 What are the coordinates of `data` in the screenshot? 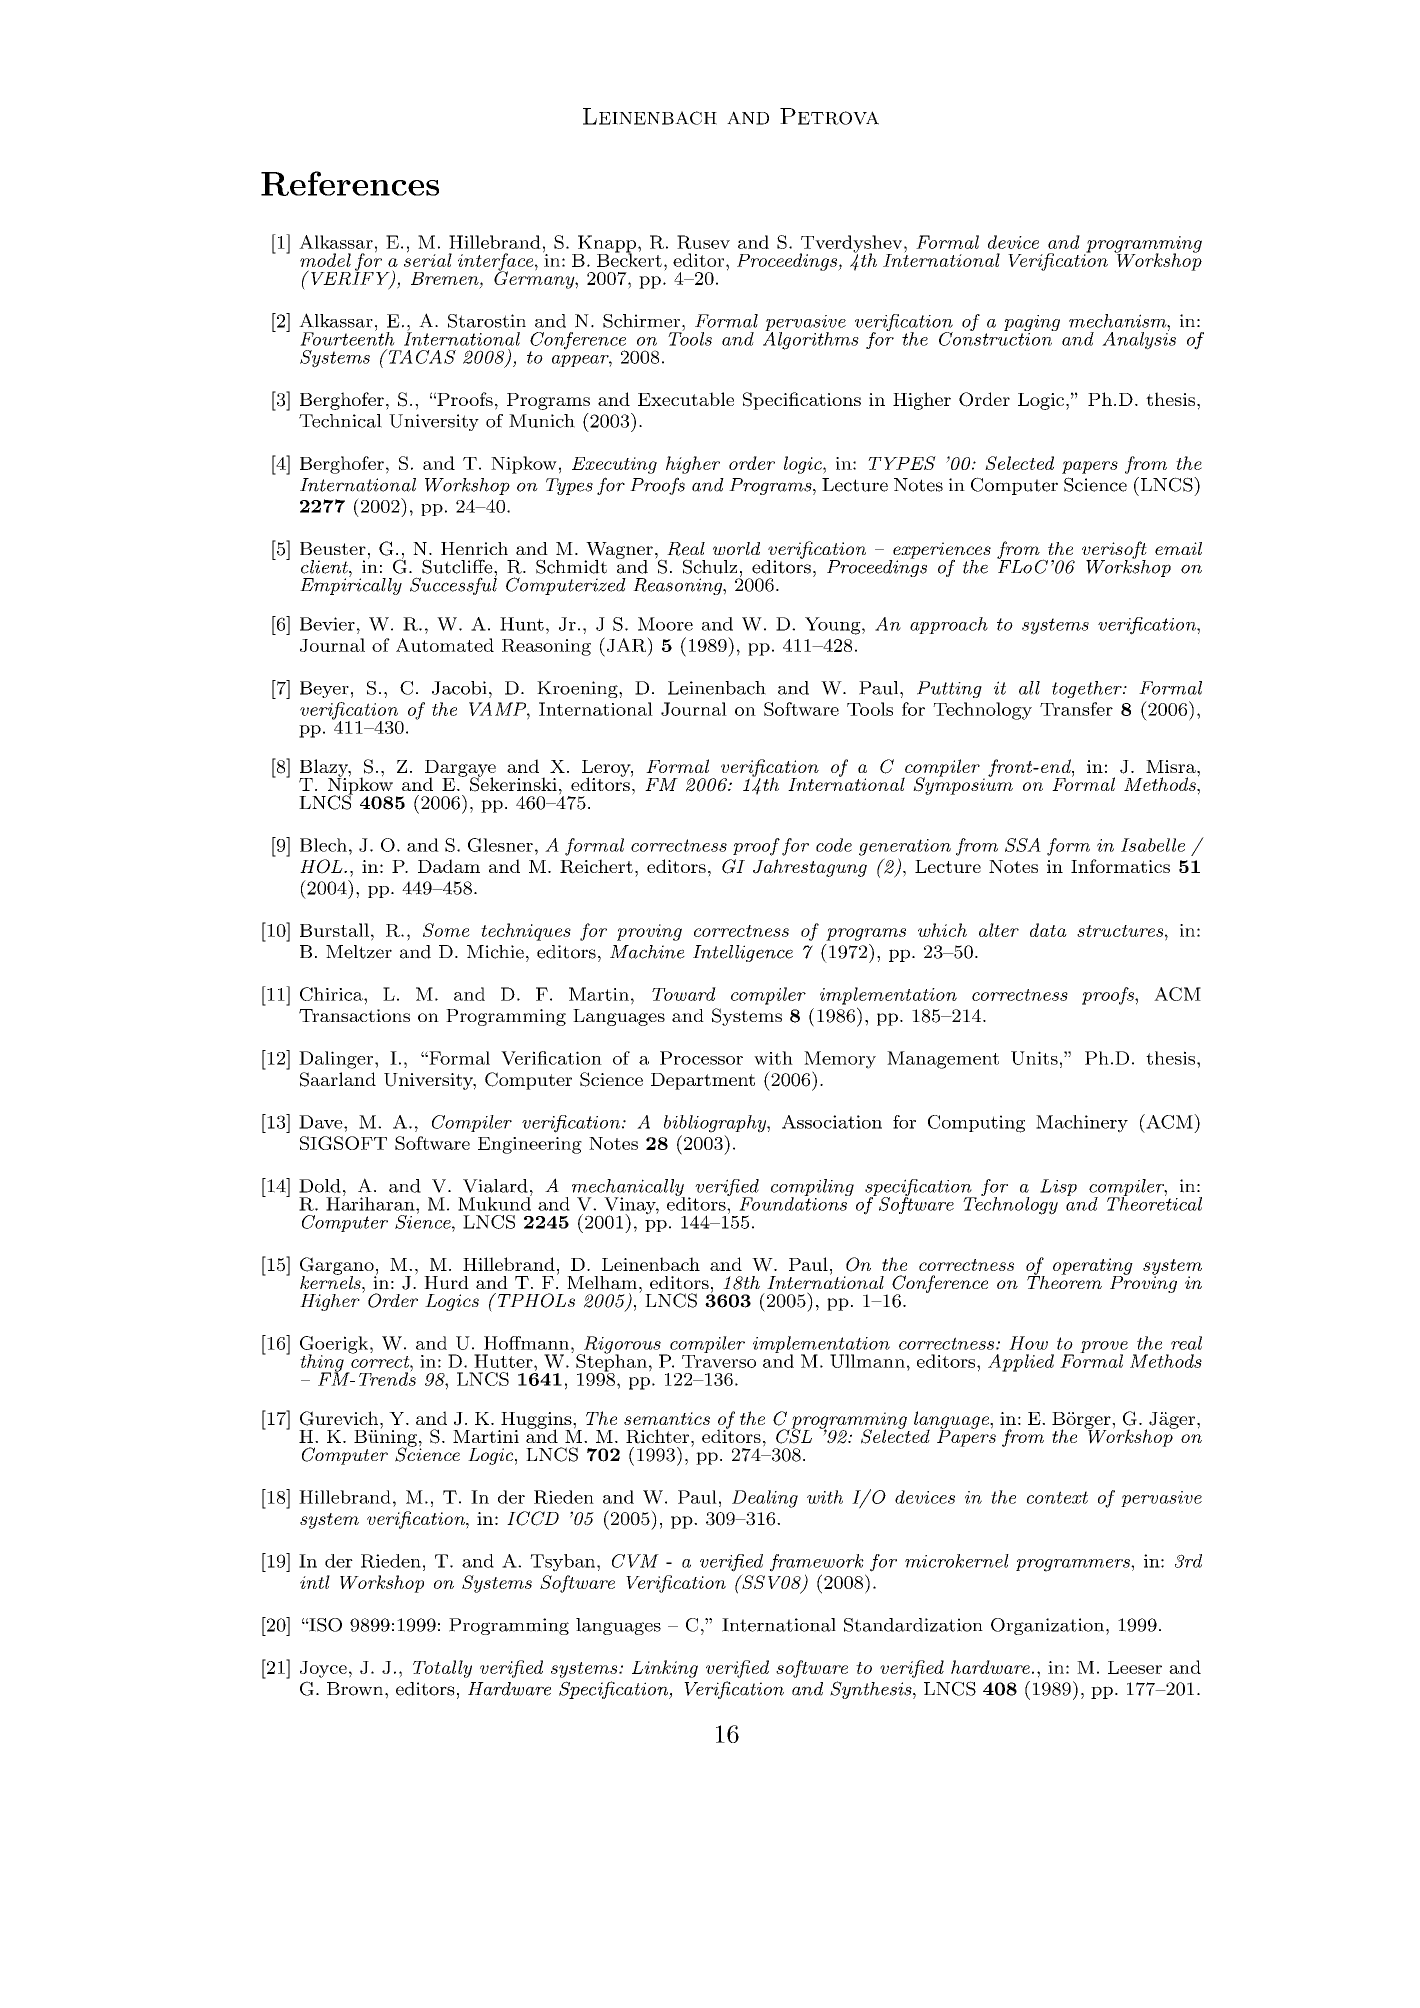 It's located at (1048, 930).
